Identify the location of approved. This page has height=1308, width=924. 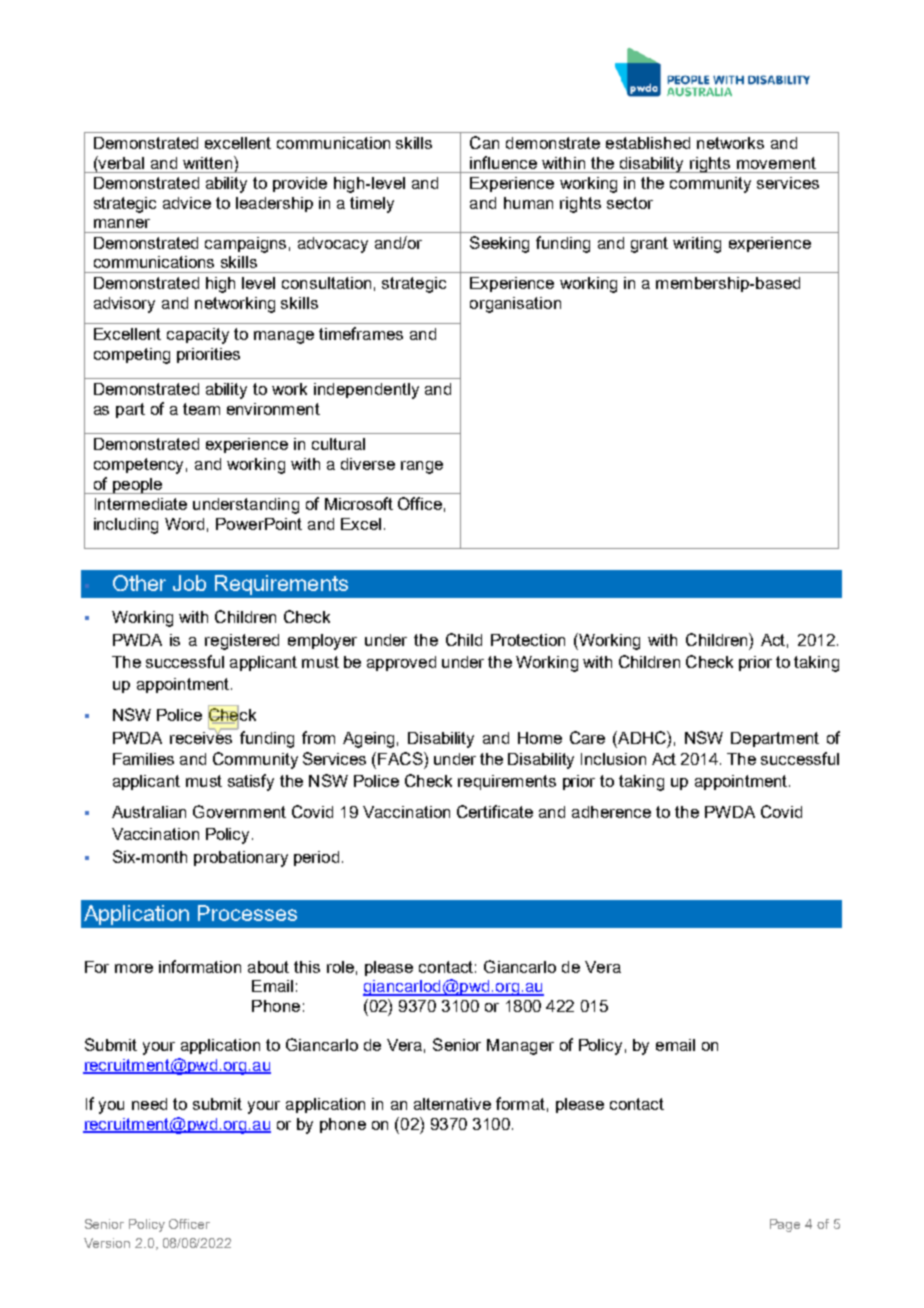
(401, 663).
